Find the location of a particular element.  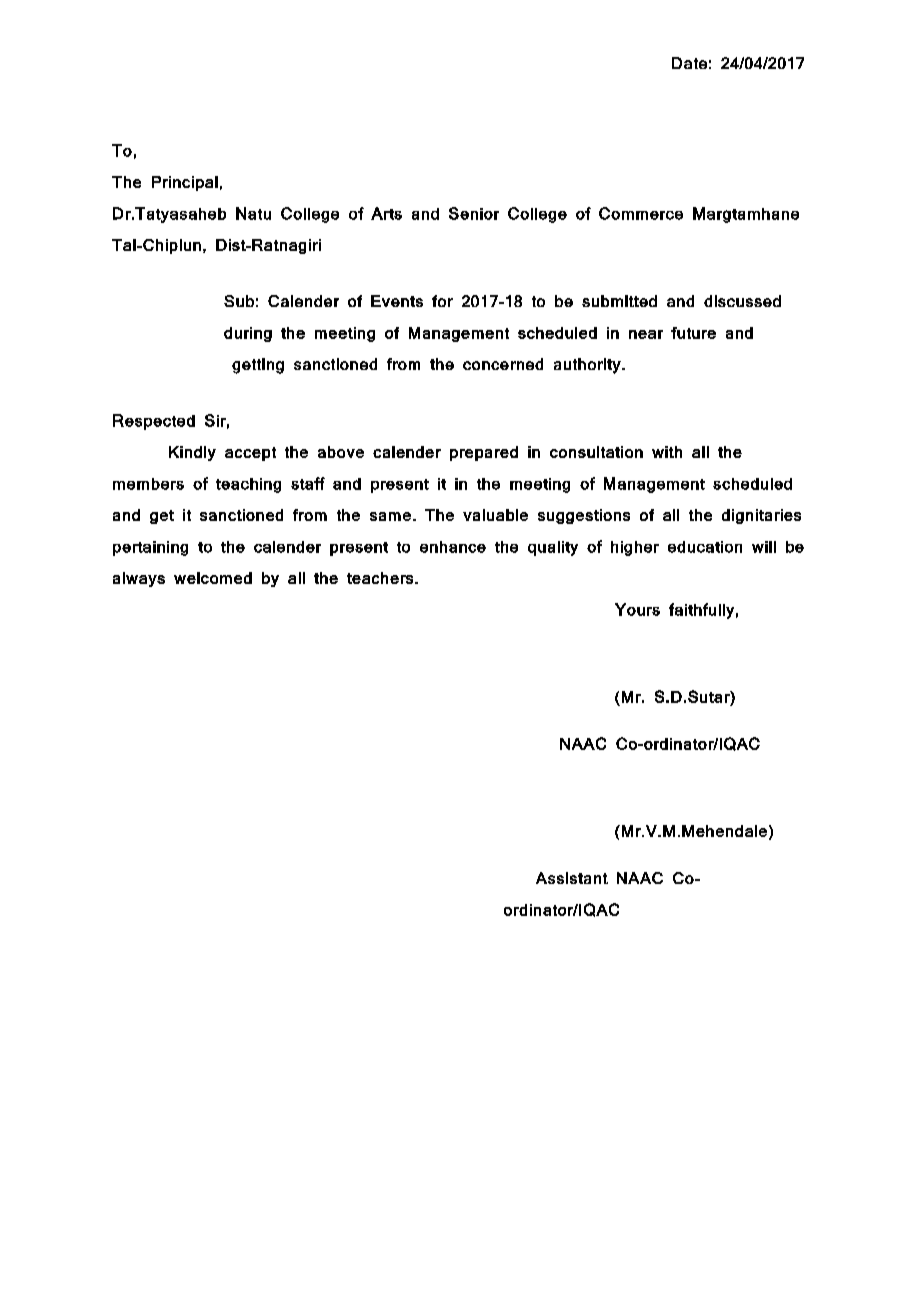

quality is located at coordinates (553, 548).
